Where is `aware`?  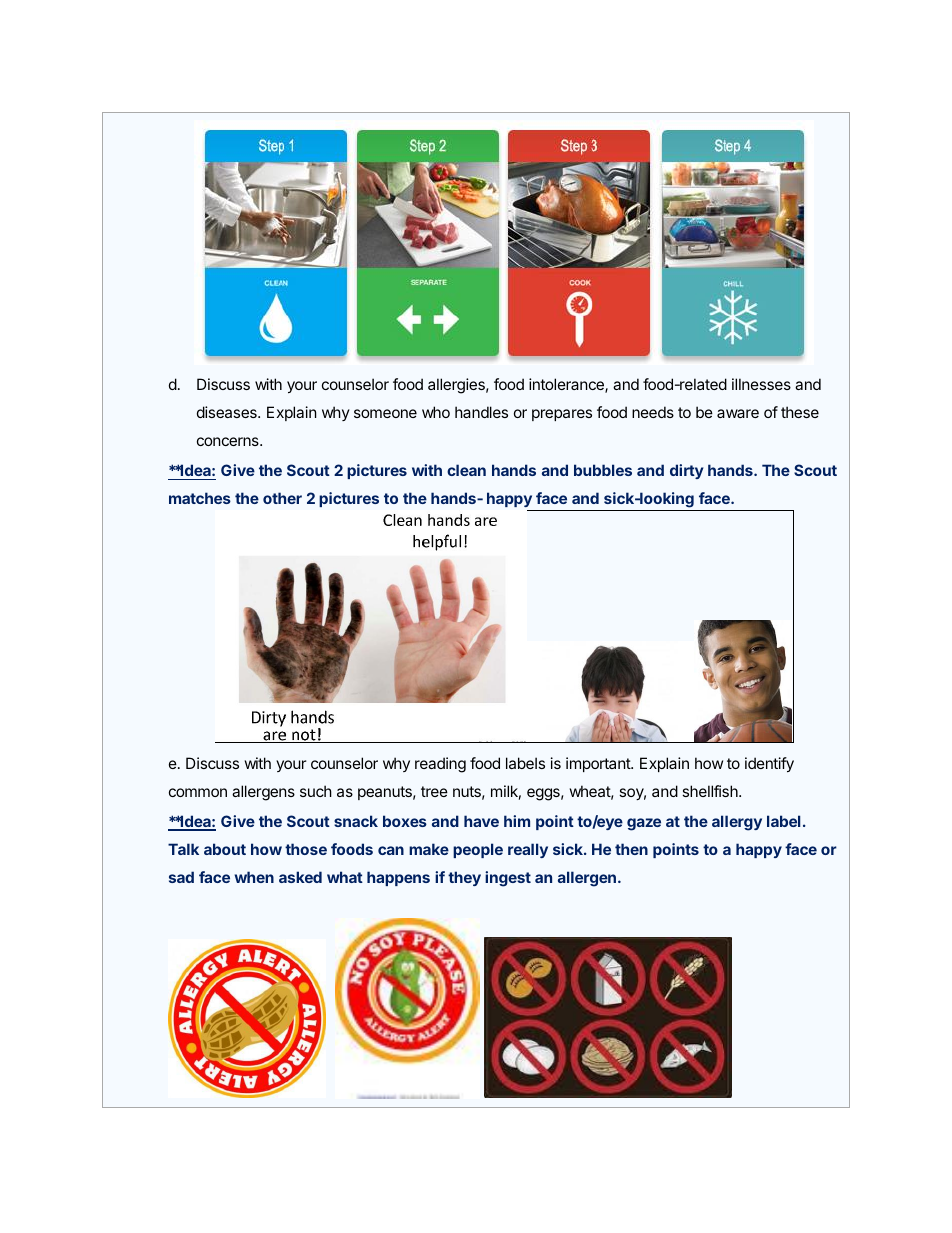
aware is located at coordinates (738, 413).
